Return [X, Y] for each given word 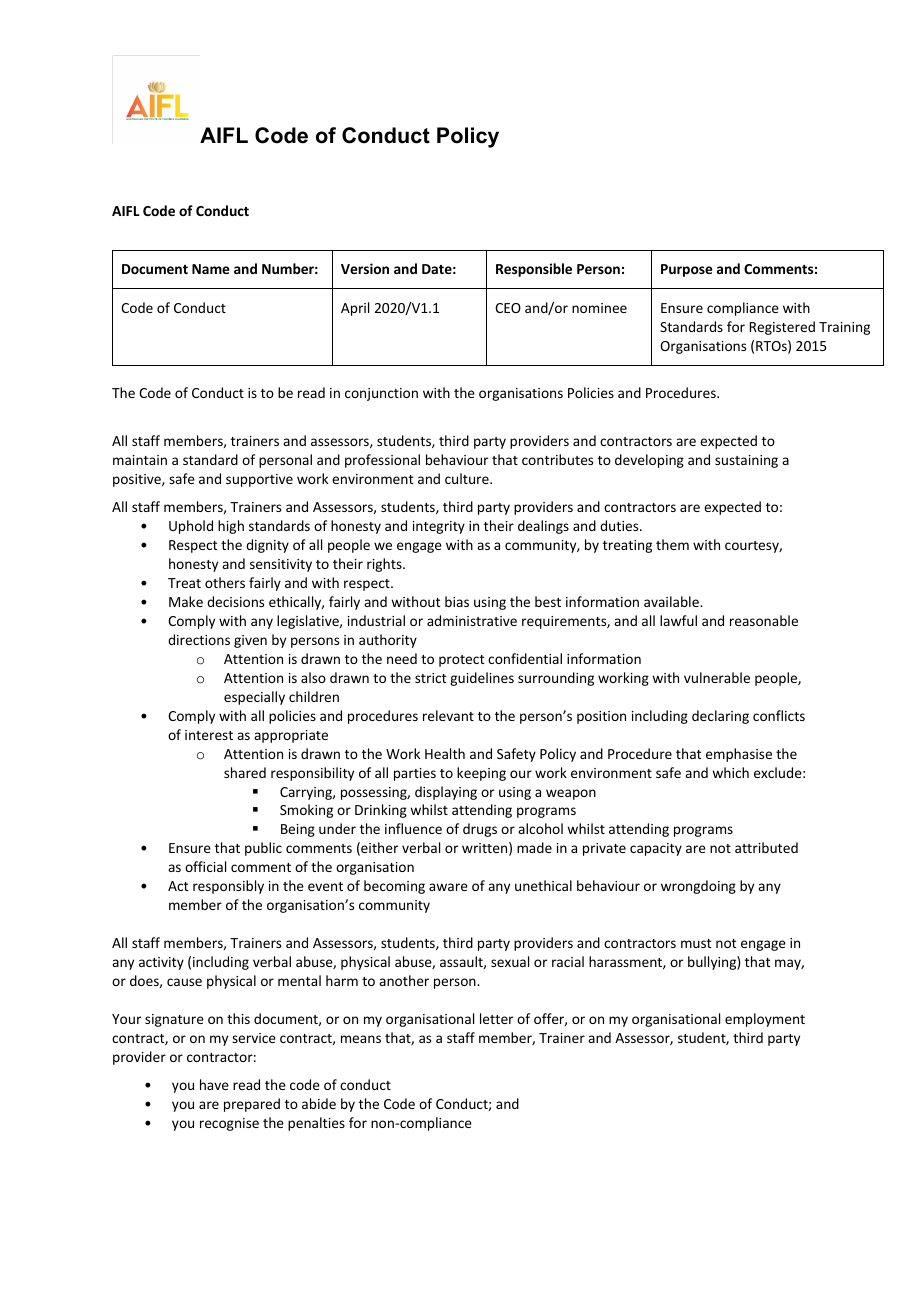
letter [496, 1018]
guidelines [482, 679]
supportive [259, 480]
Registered [782, 328]
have [214, 1084]
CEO [508, 308]
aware [448, 887]
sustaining [746, 461]
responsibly [228, 887]
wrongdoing [698, 887]
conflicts [779, 715]
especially [254, 698]
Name [211, 269]
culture [468, 478]
